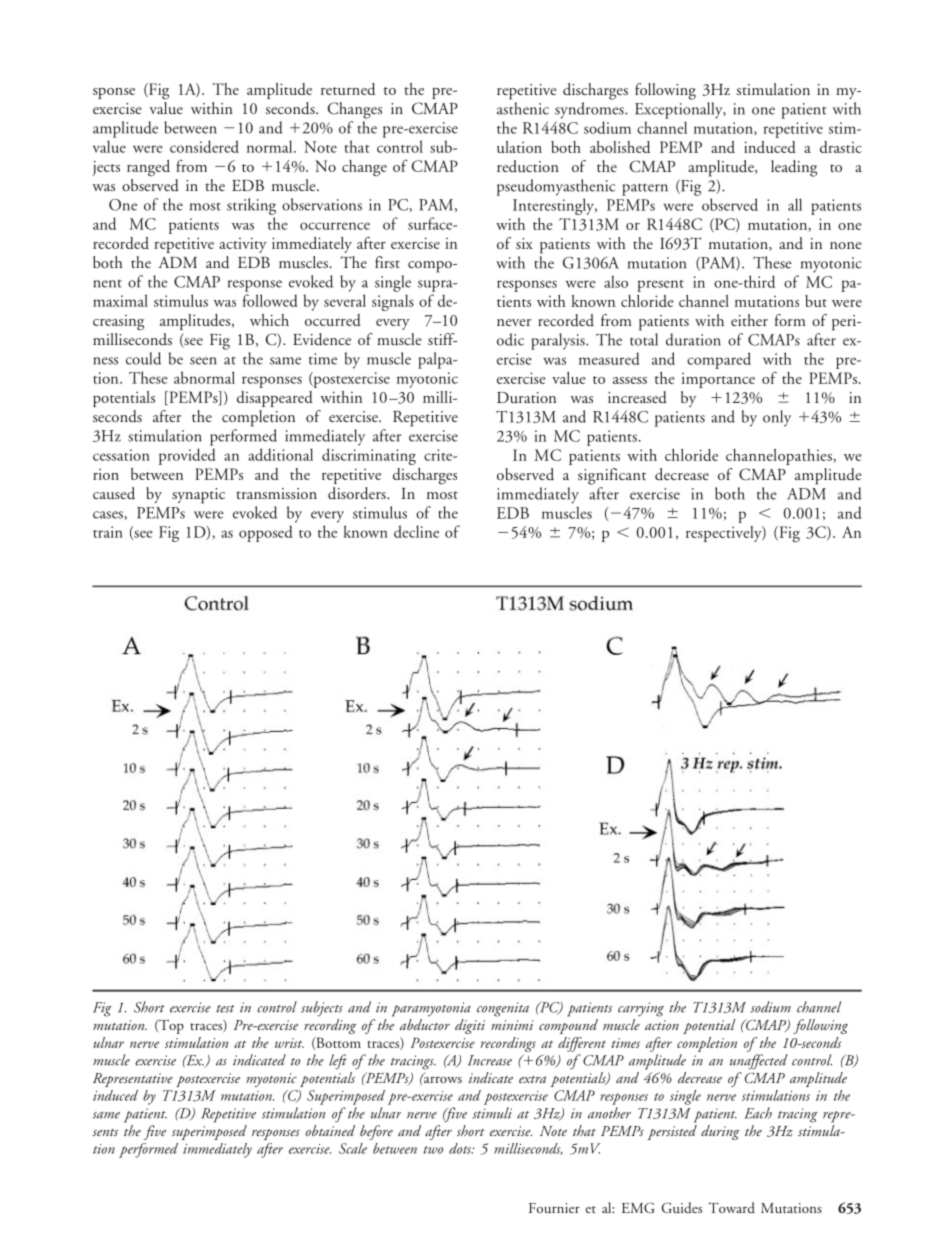 Image resolution: width=952 pixels, height=1256 pixels. What do you see at coordinates (641, 1009) in the screenshot?
I see `carrying` at bounding box center [641, 1009].
